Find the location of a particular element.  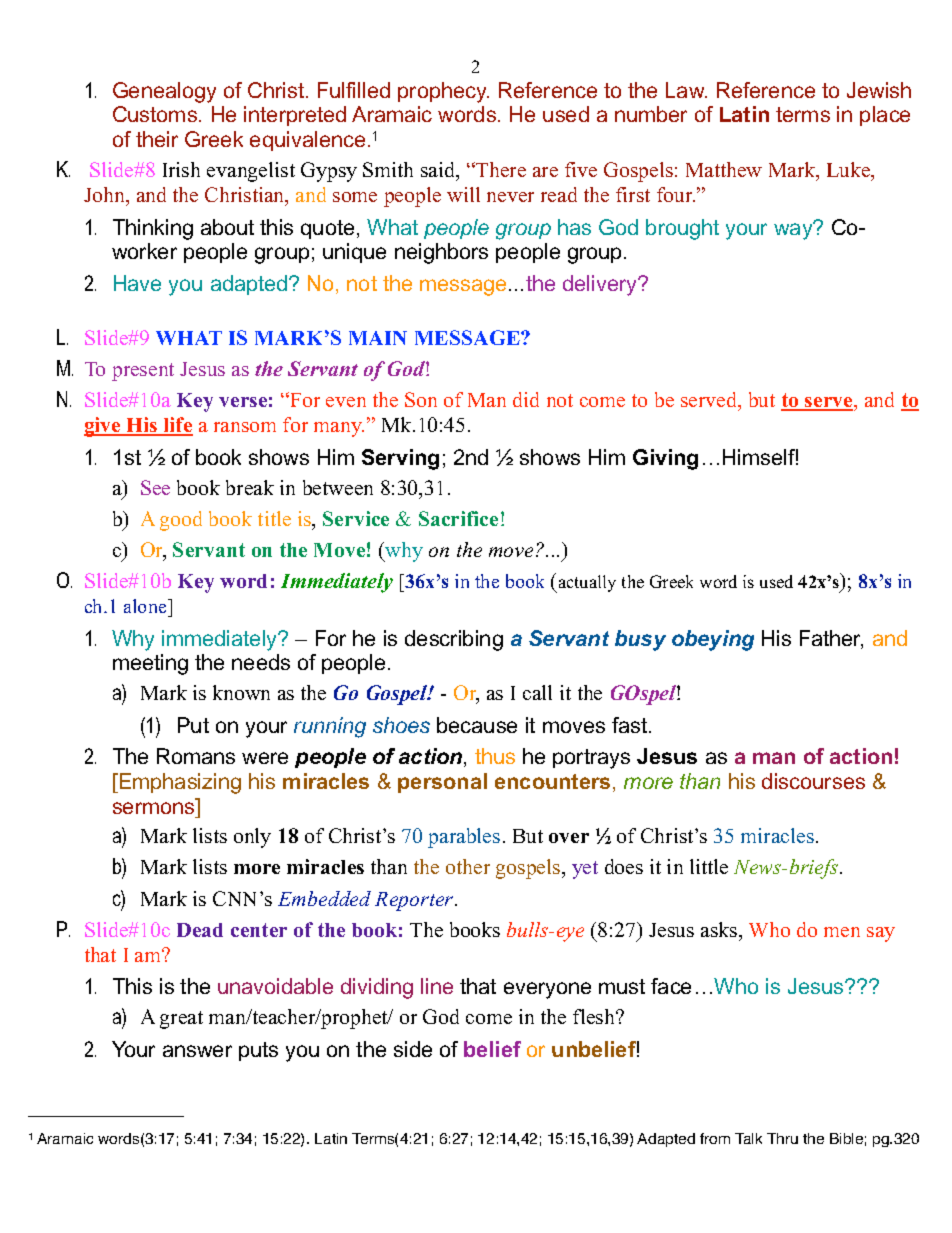

alone is located at coordinates (146, 606).
